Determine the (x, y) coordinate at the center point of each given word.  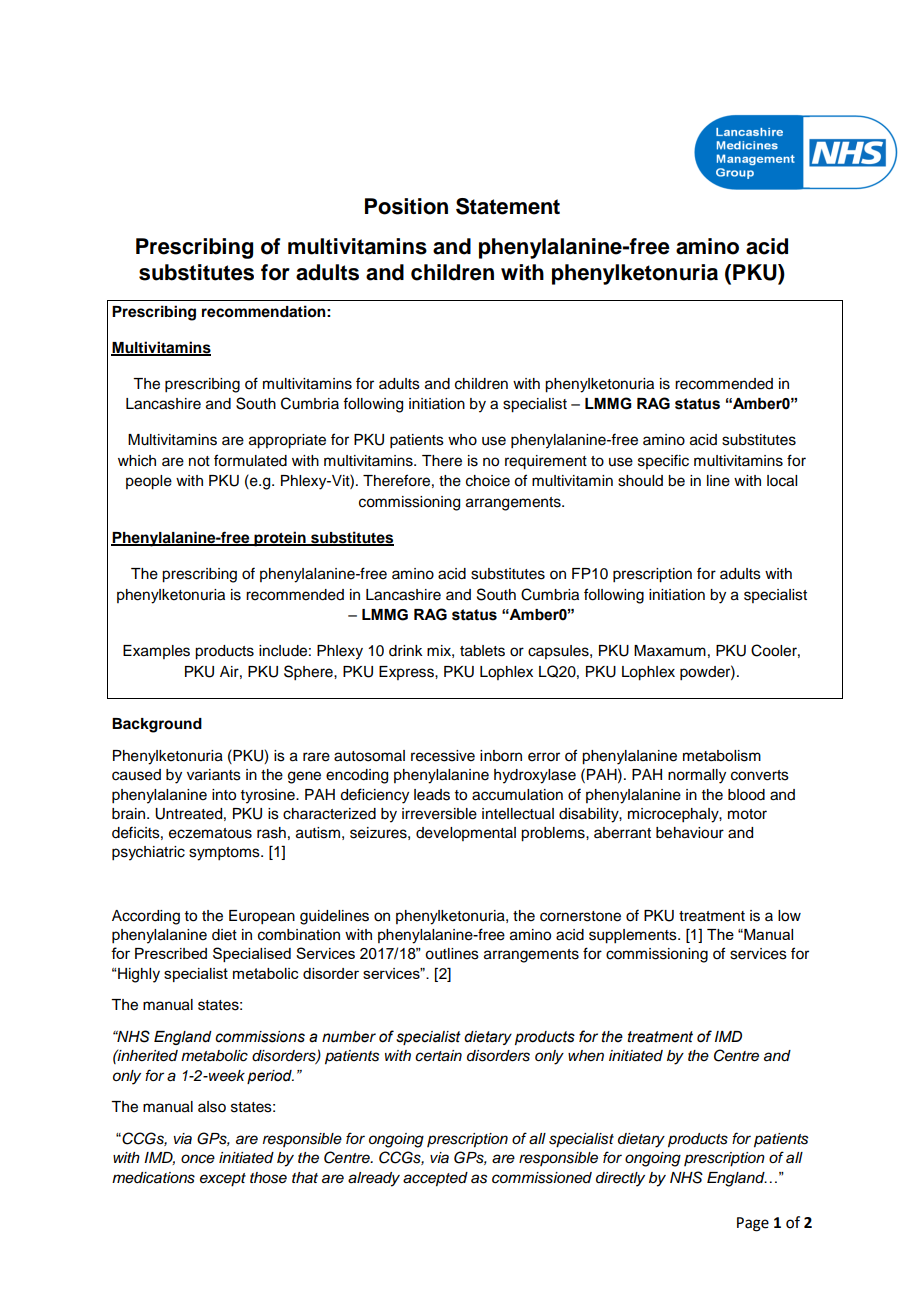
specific (663, 461)
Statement (508, 206)
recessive (443, 756)
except (223, 1180)
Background (157, 725)
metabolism (722, 756)
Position (406, 206)
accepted (435, 1179)
